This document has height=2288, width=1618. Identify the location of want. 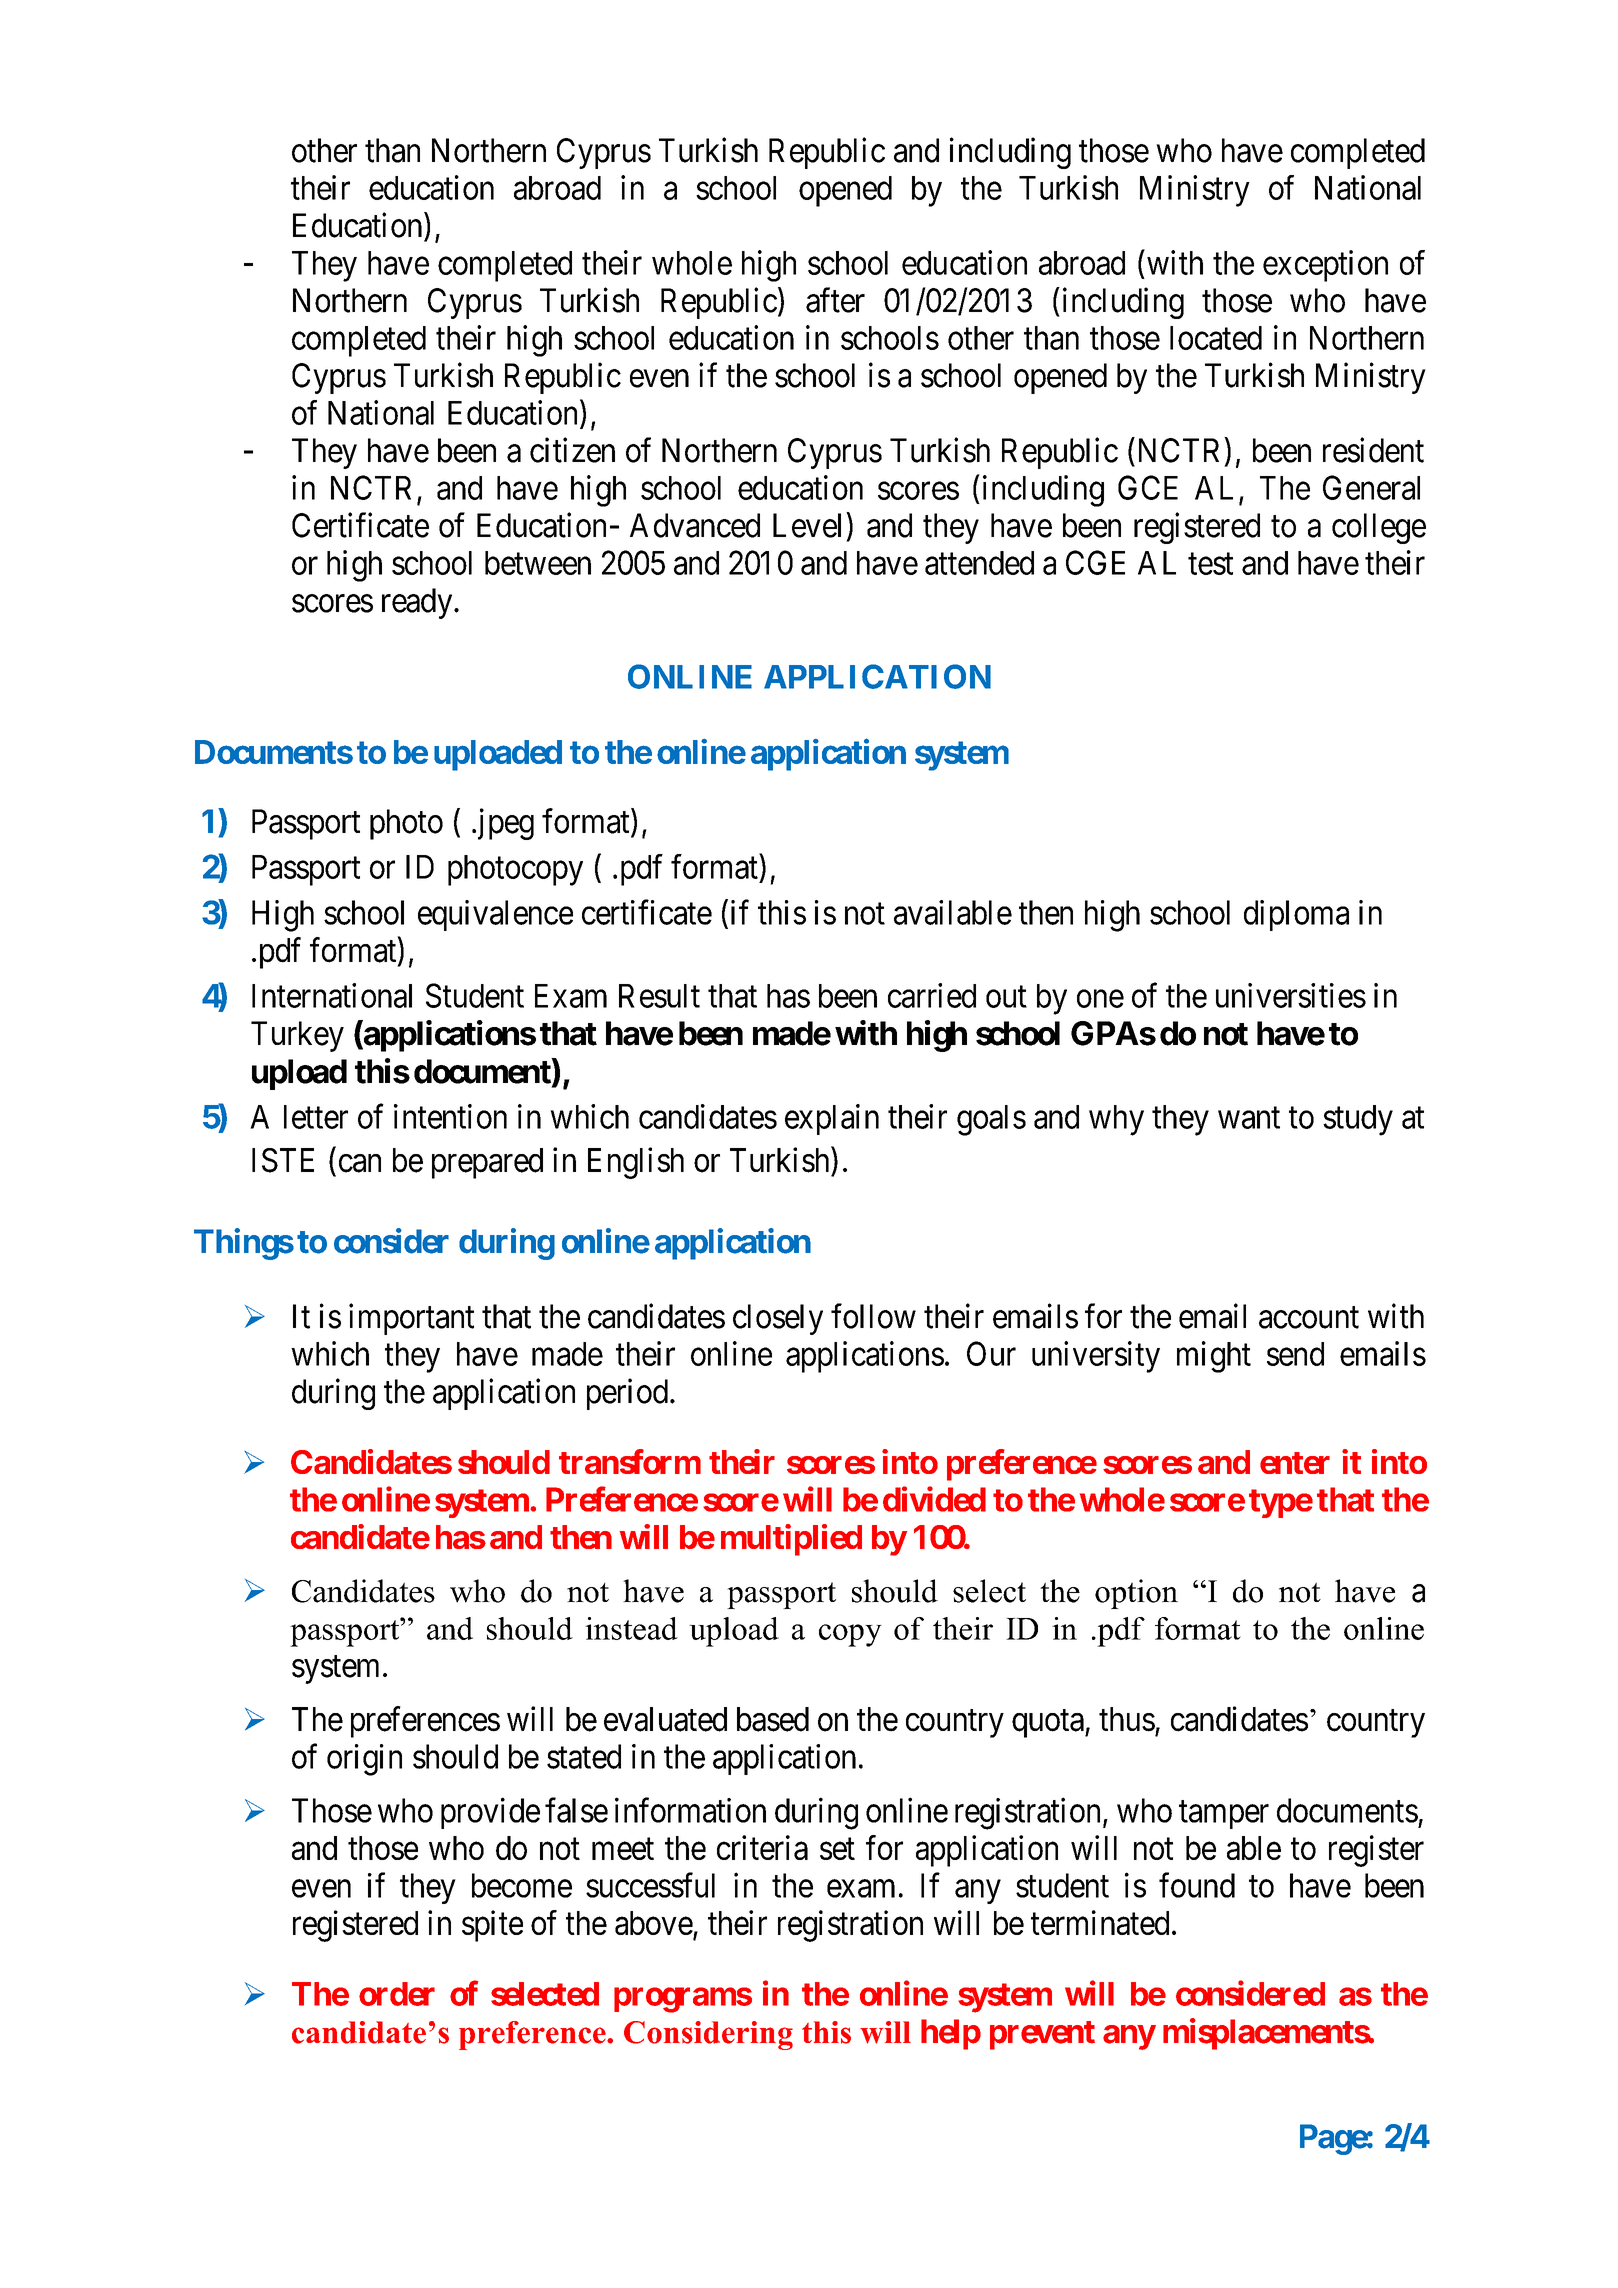
(1249, 1118).
